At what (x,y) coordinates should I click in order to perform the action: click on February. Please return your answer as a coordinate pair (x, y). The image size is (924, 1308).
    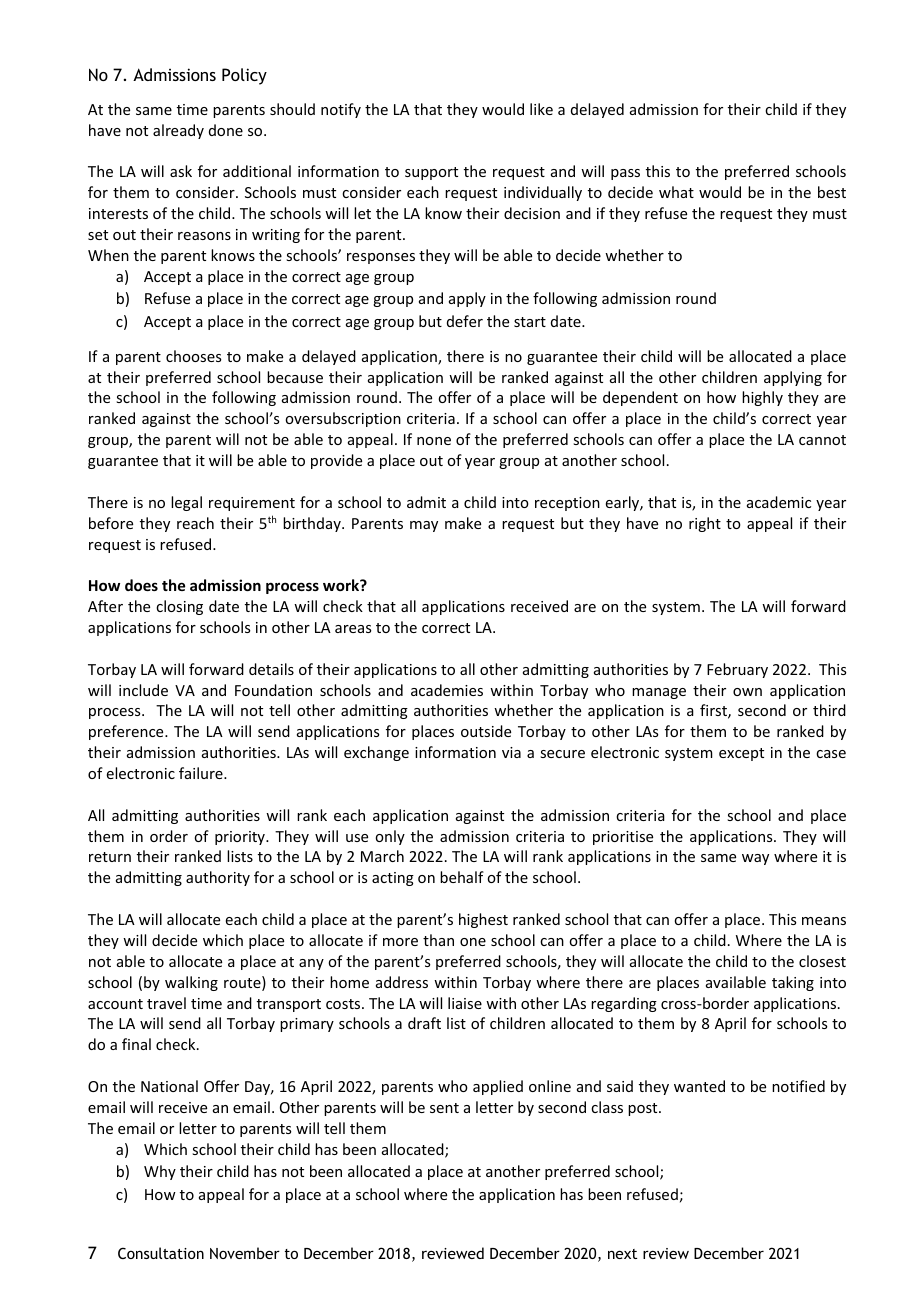
    Looking at the image, I should click on (737, 670).
